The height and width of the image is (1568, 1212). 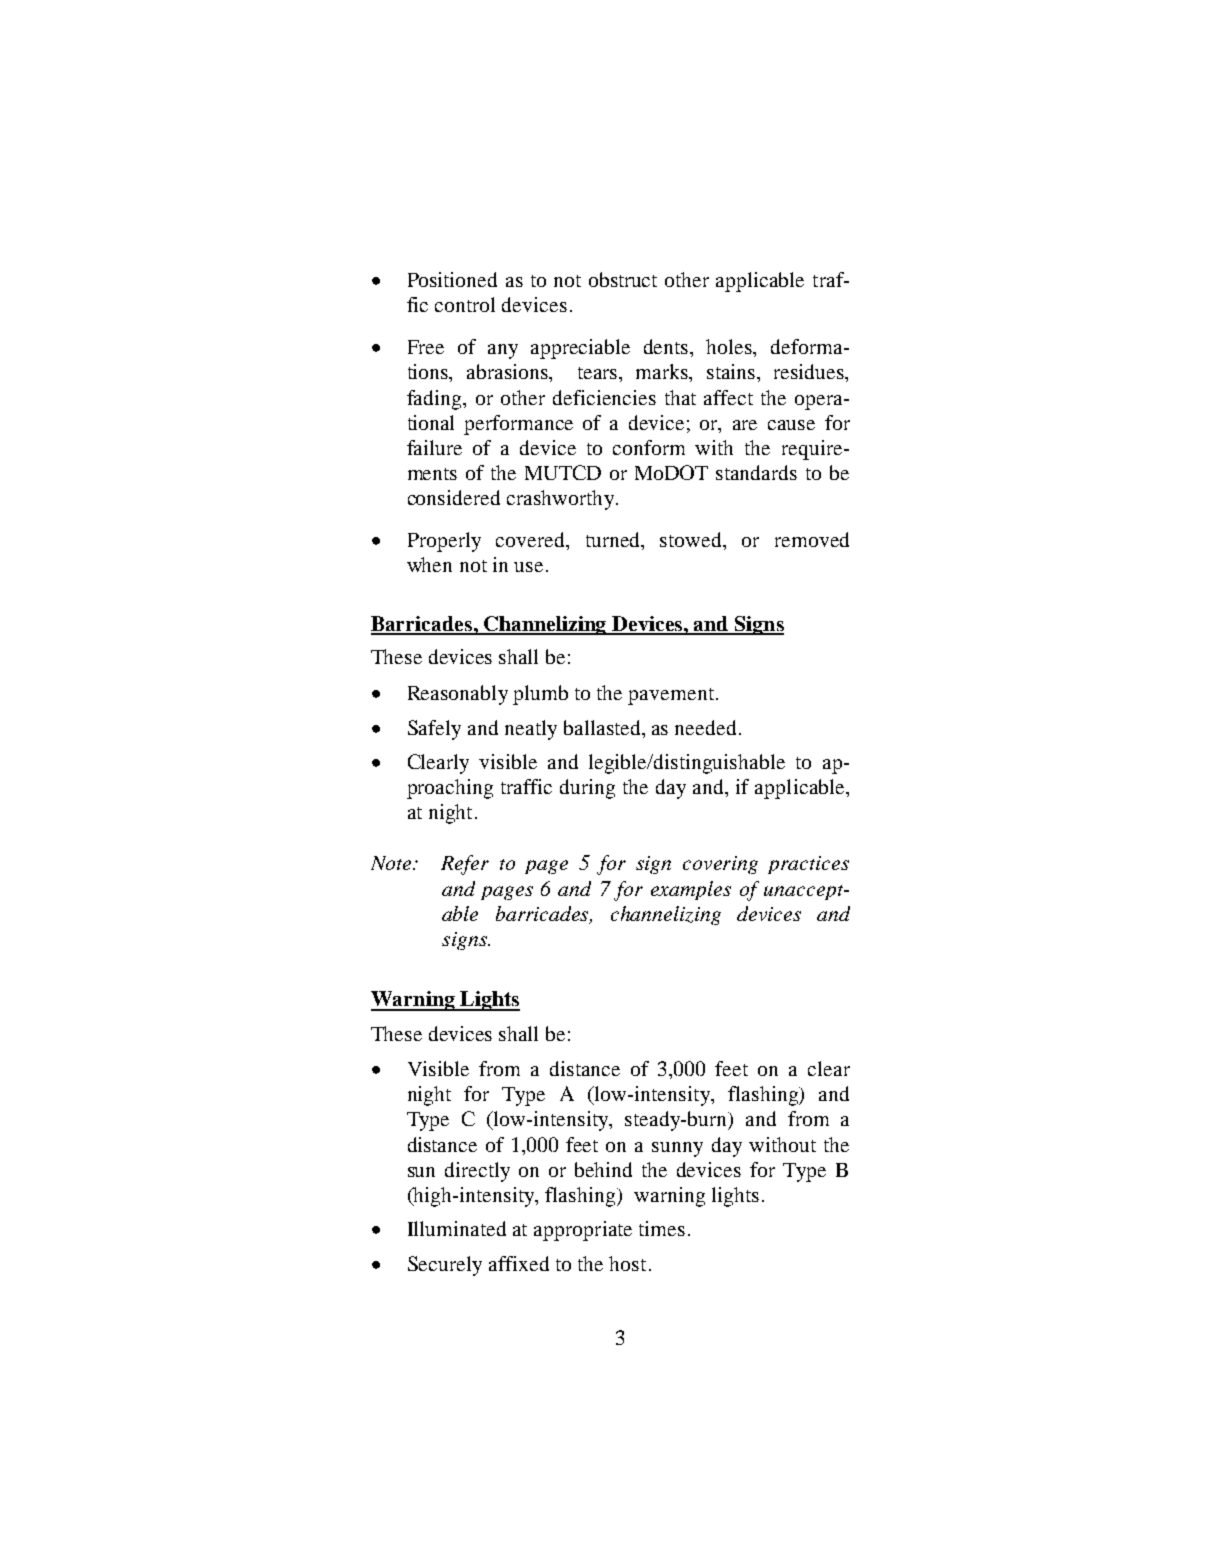 What do you see at coordinates (691, 890) in the image?
I see `examples` at bounding box center [691, 890].
